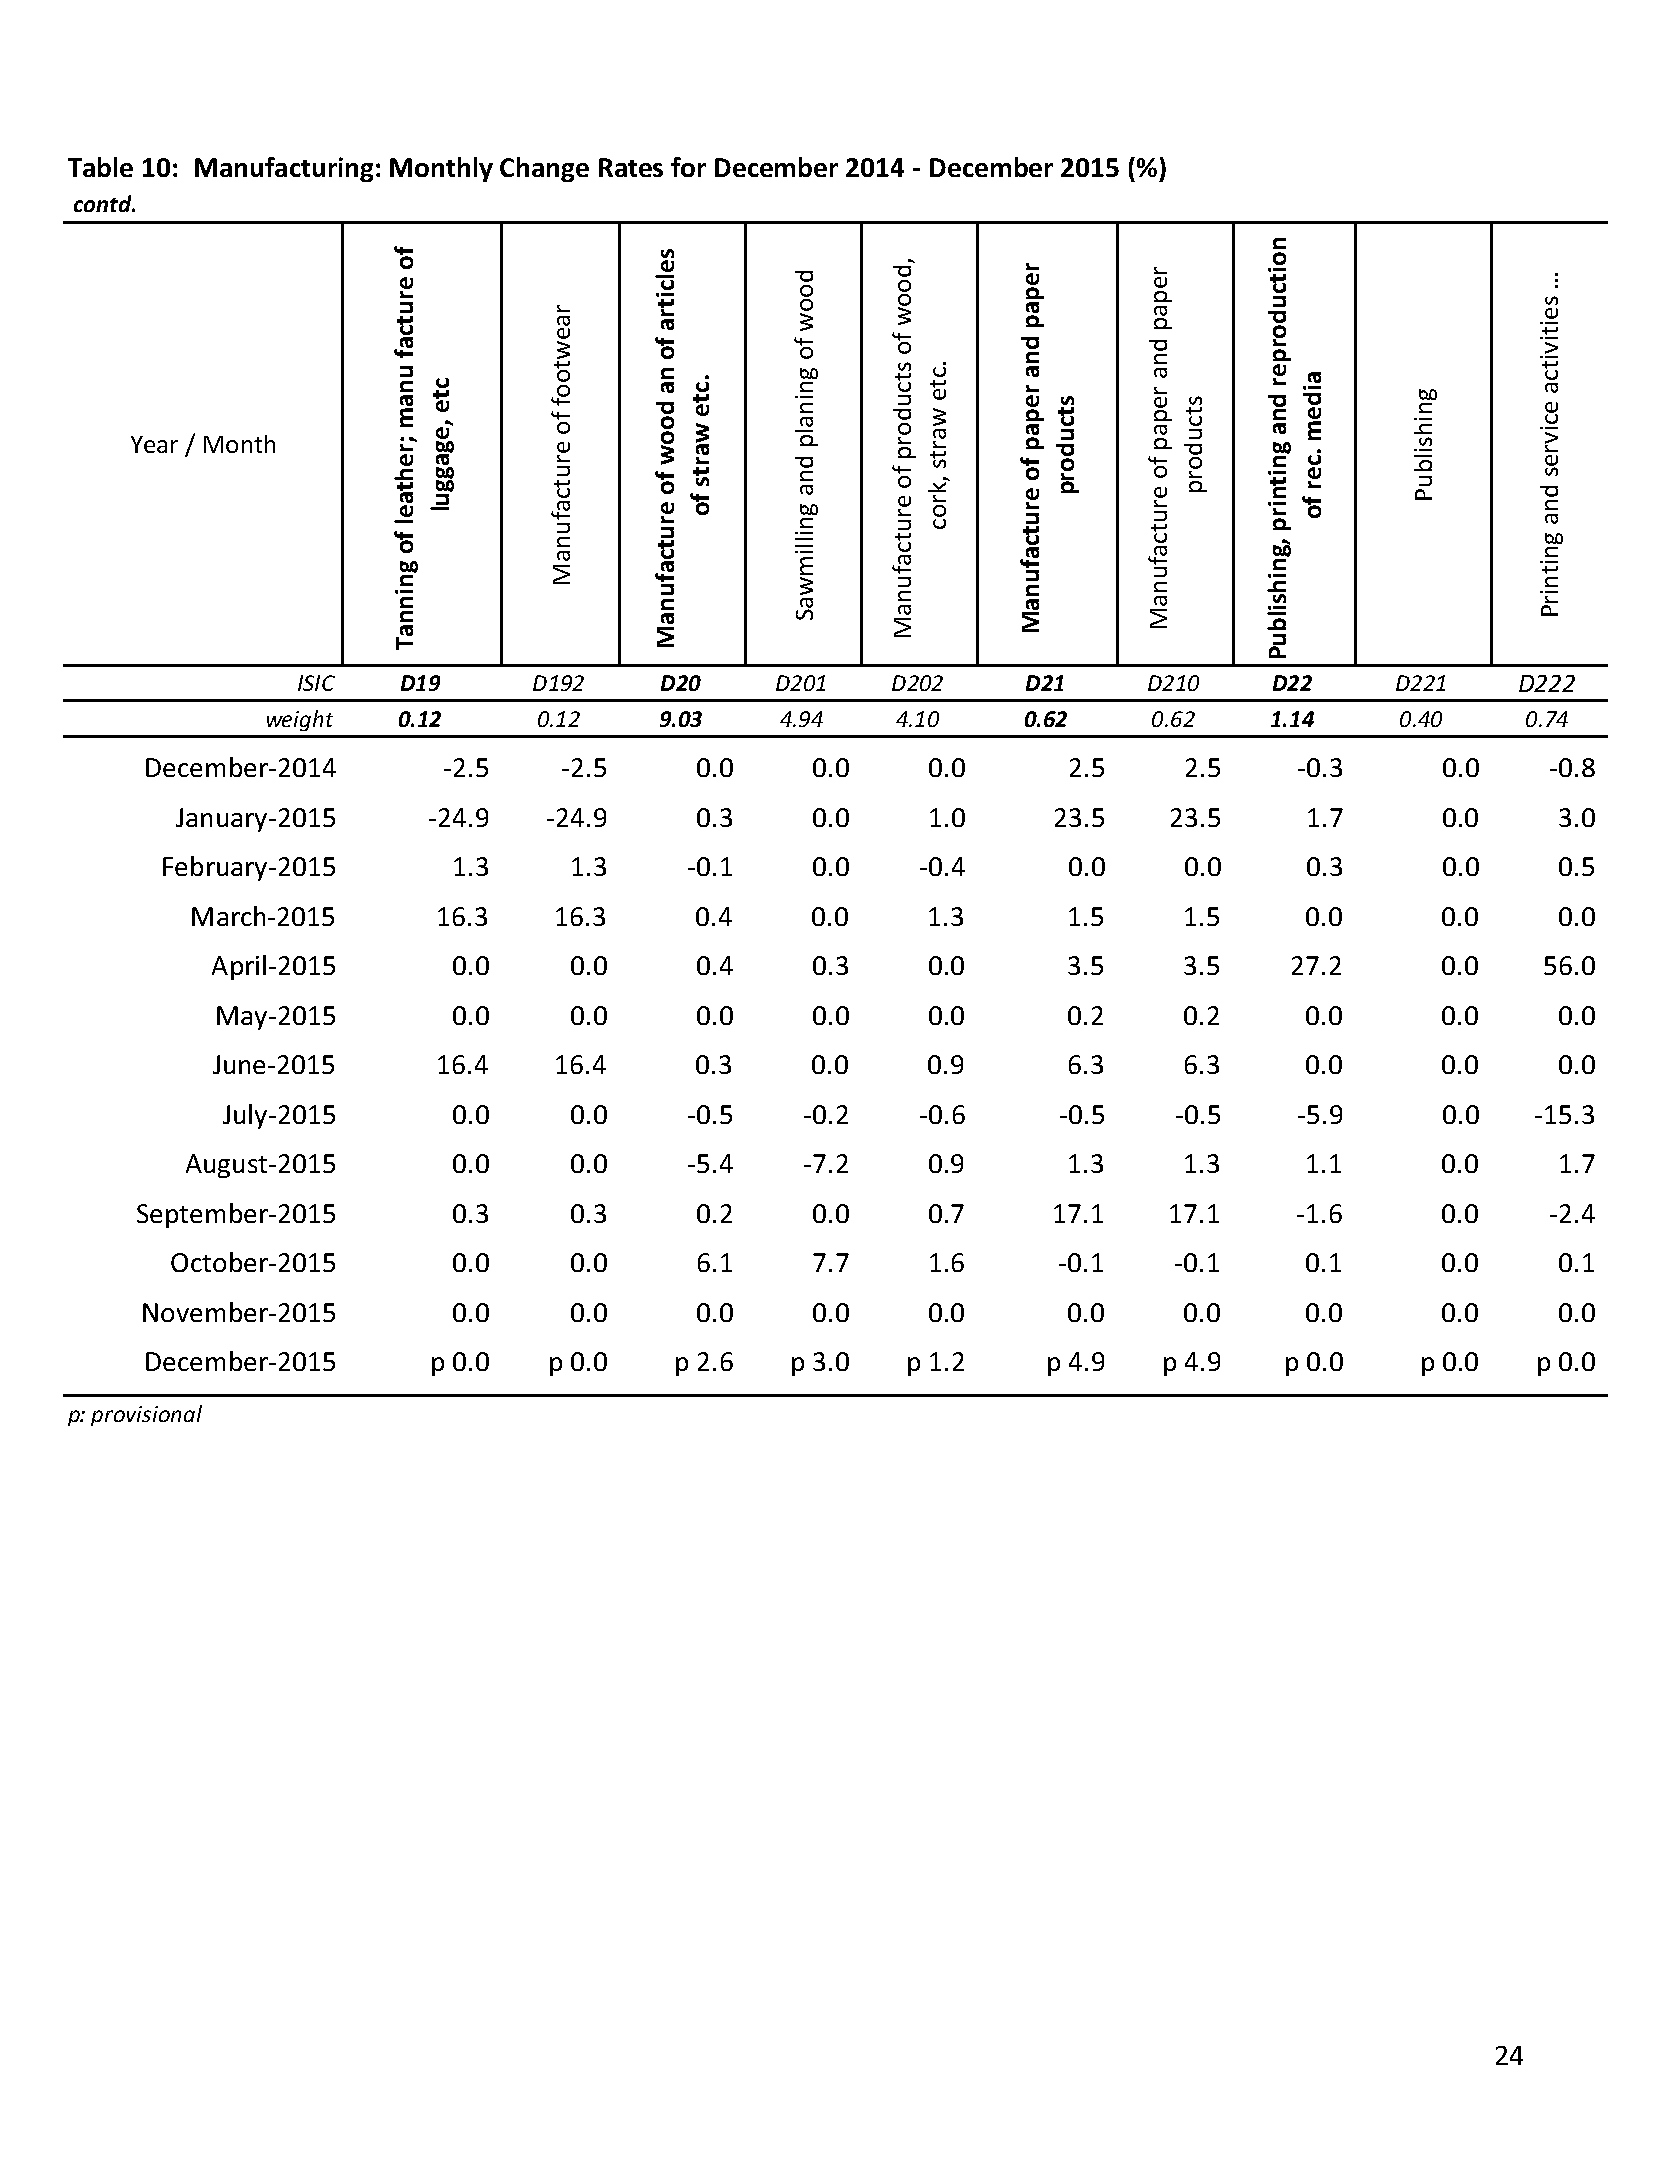 The height and width of the screenshot is (2164, 1672). Describe the element at coordinates (544, 169) in the screenshot. I see `Change` at that location.
